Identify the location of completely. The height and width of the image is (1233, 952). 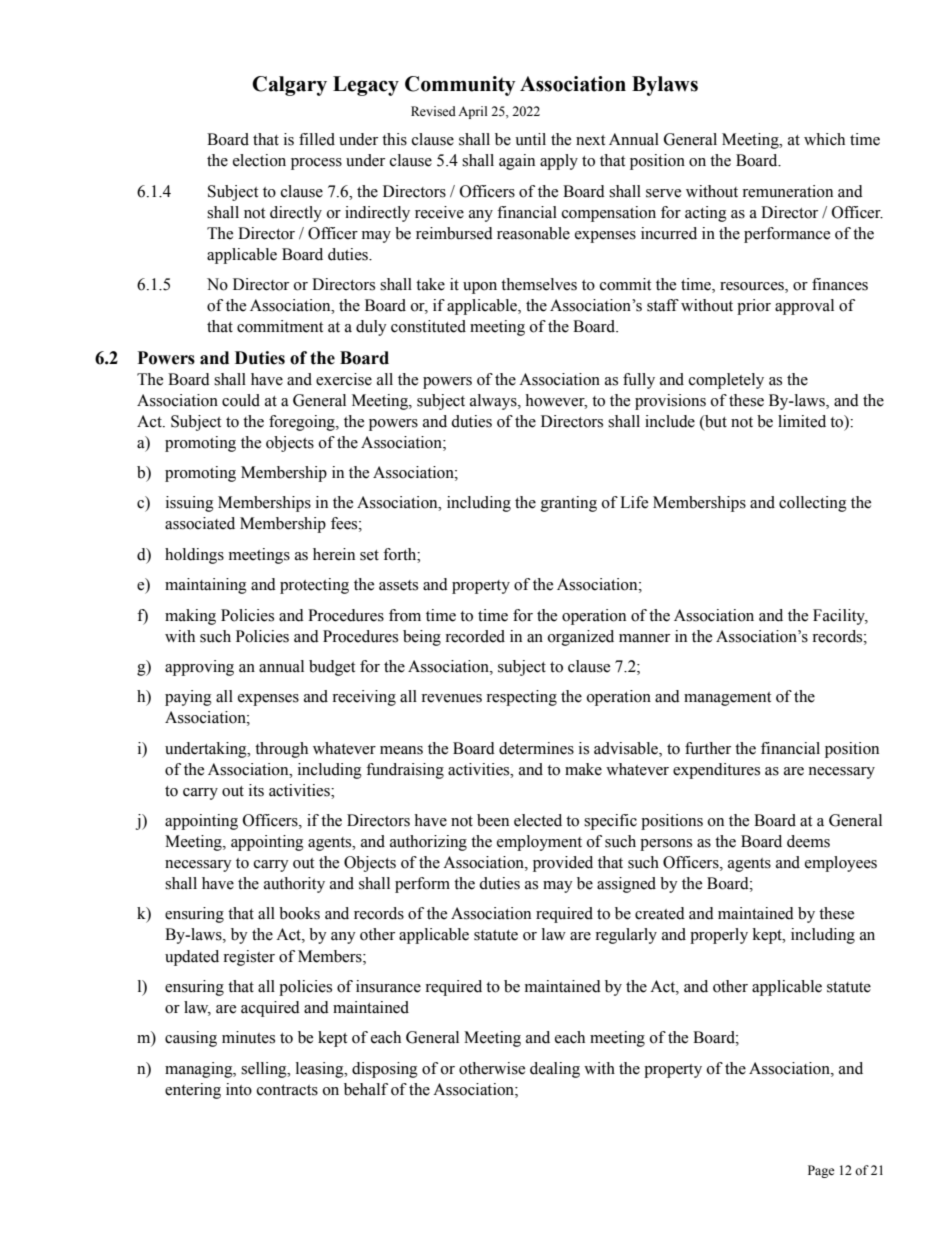
(726, 381).
